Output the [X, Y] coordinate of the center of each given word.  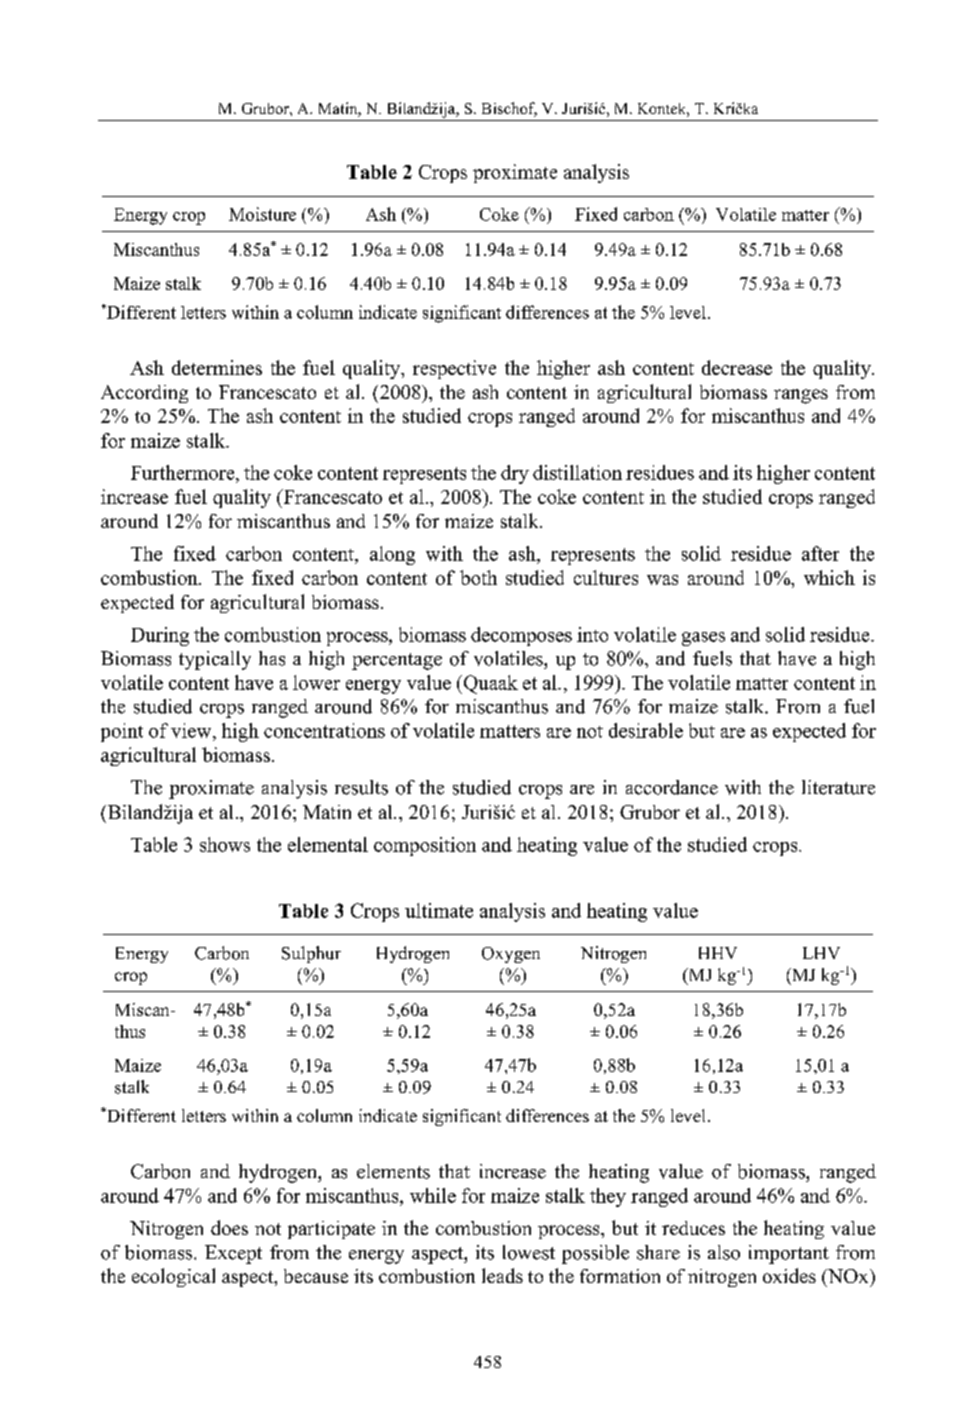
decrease [737, 367]
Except [233, 1254]
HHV [718, 953]
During [160, 636]
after [820, 553]
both [478, 577]
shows [225, 844]
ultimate [439, 910]
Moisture [262, 214]
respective [454, 369]
